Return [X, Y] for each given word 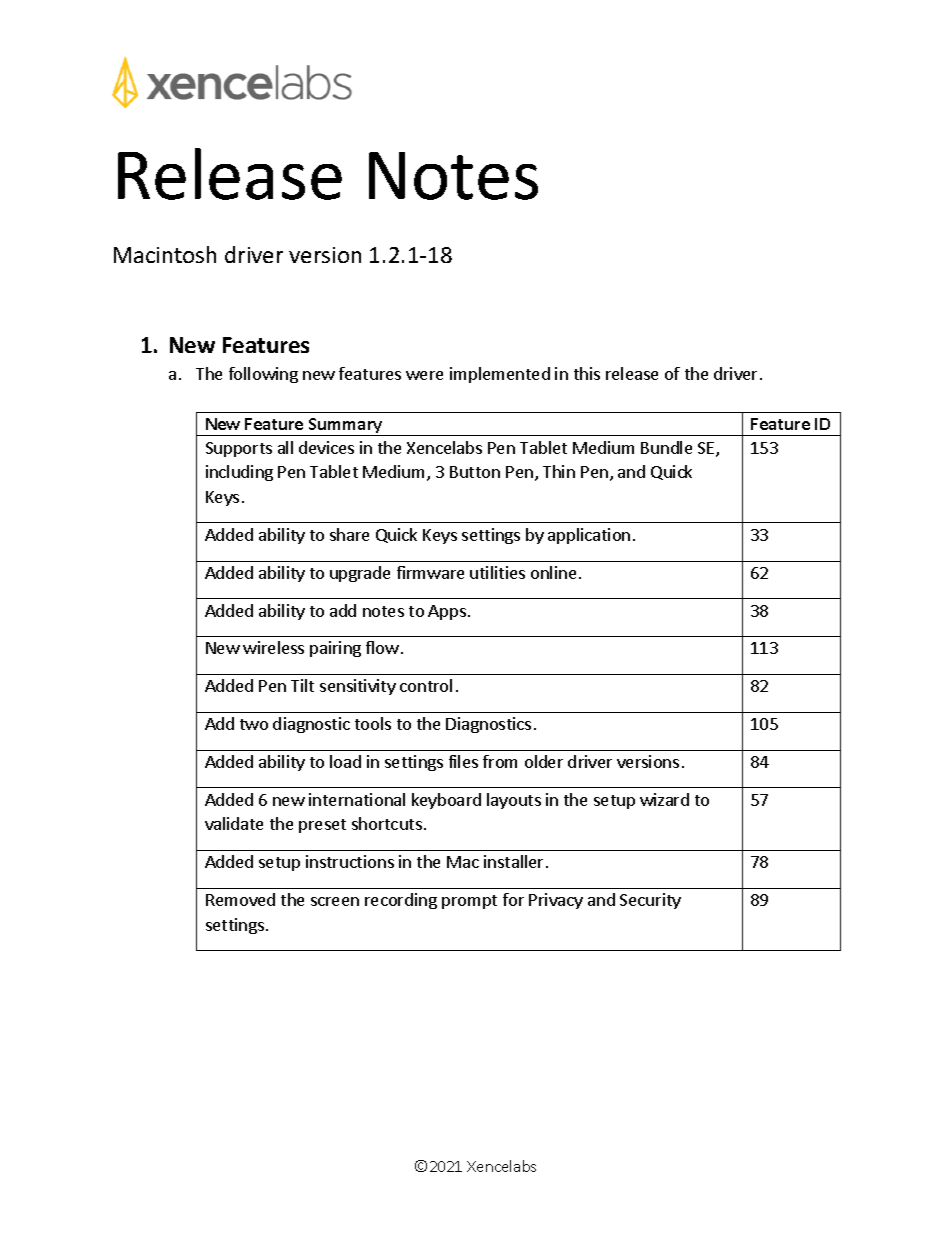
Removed [240, 899]
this [587, 373]
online [553, 572]
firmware [430, 572]
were [424, 375]
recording [401, 901]
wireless [273, 647]
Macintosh [165, 254]
